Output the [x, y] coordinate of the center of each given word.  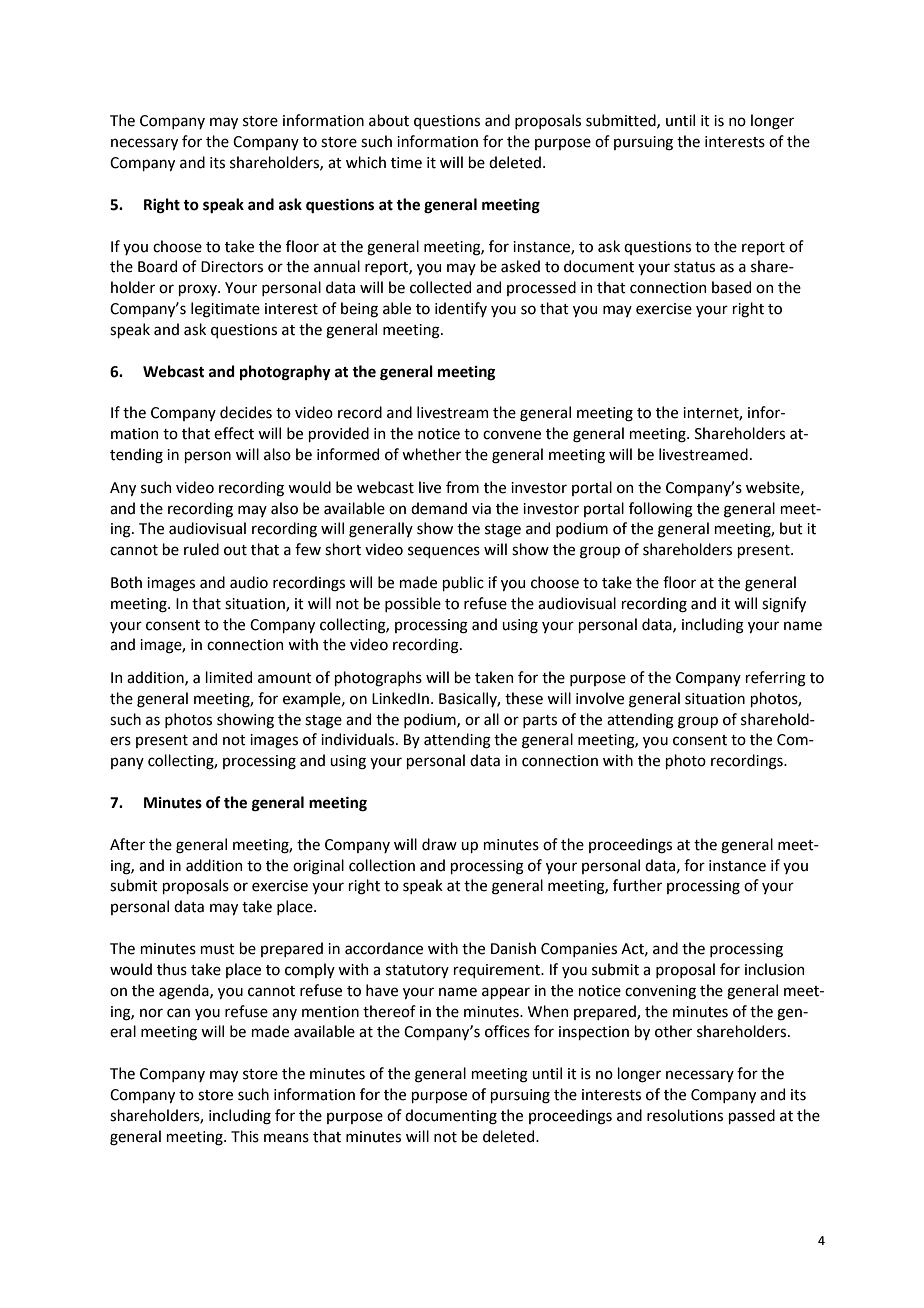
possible [413, 604]
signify [784, 605]
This [245, 1136]
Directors [232, 267]
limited [228, 677]
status [694, 267]
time [406, 163]
